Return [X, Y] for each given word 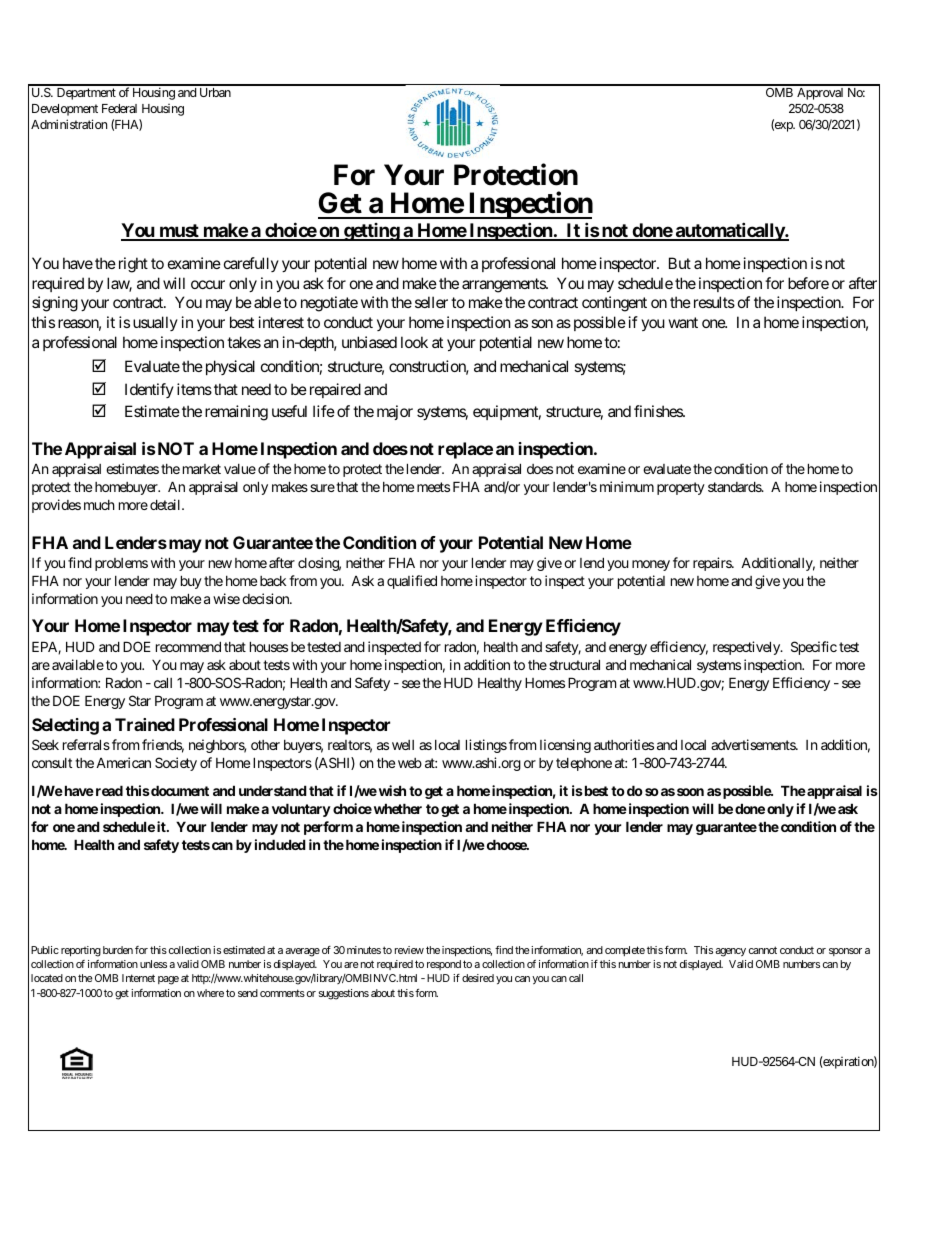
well [403, 745]
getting [371, 232]
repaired [335, 390]
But [680, 263]
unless [153, 964]
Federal [119, 108]
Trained [145, 724]
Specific [814, 648]
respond [444, 965]
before [808, 283]
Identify [149, 390]
